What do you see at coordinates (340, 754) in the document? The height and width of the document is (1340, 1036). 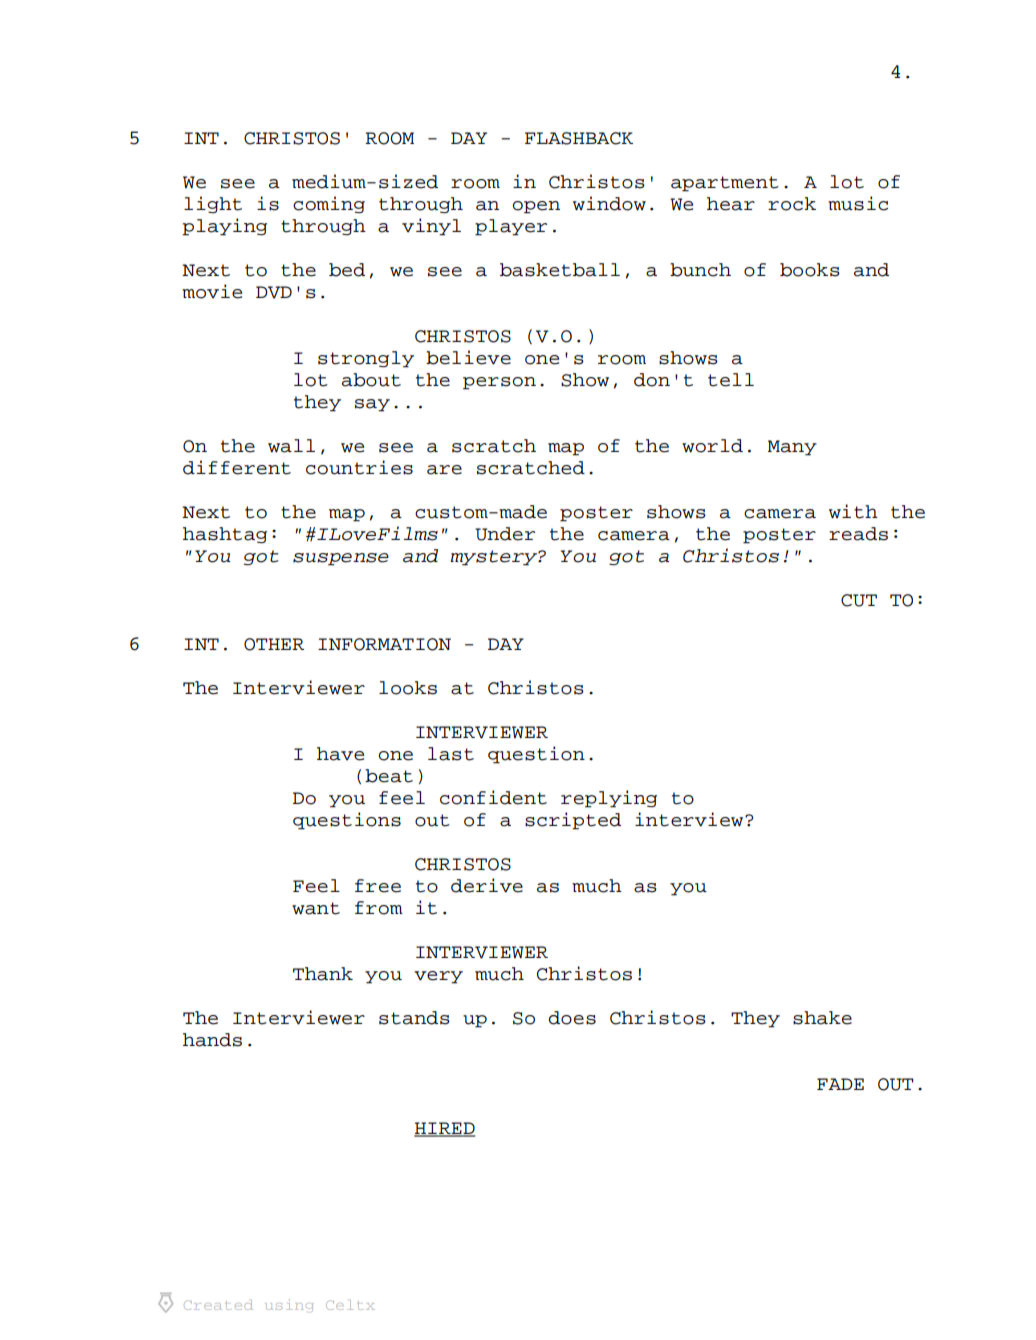 I see `have` at bounding box center [340, 754].
